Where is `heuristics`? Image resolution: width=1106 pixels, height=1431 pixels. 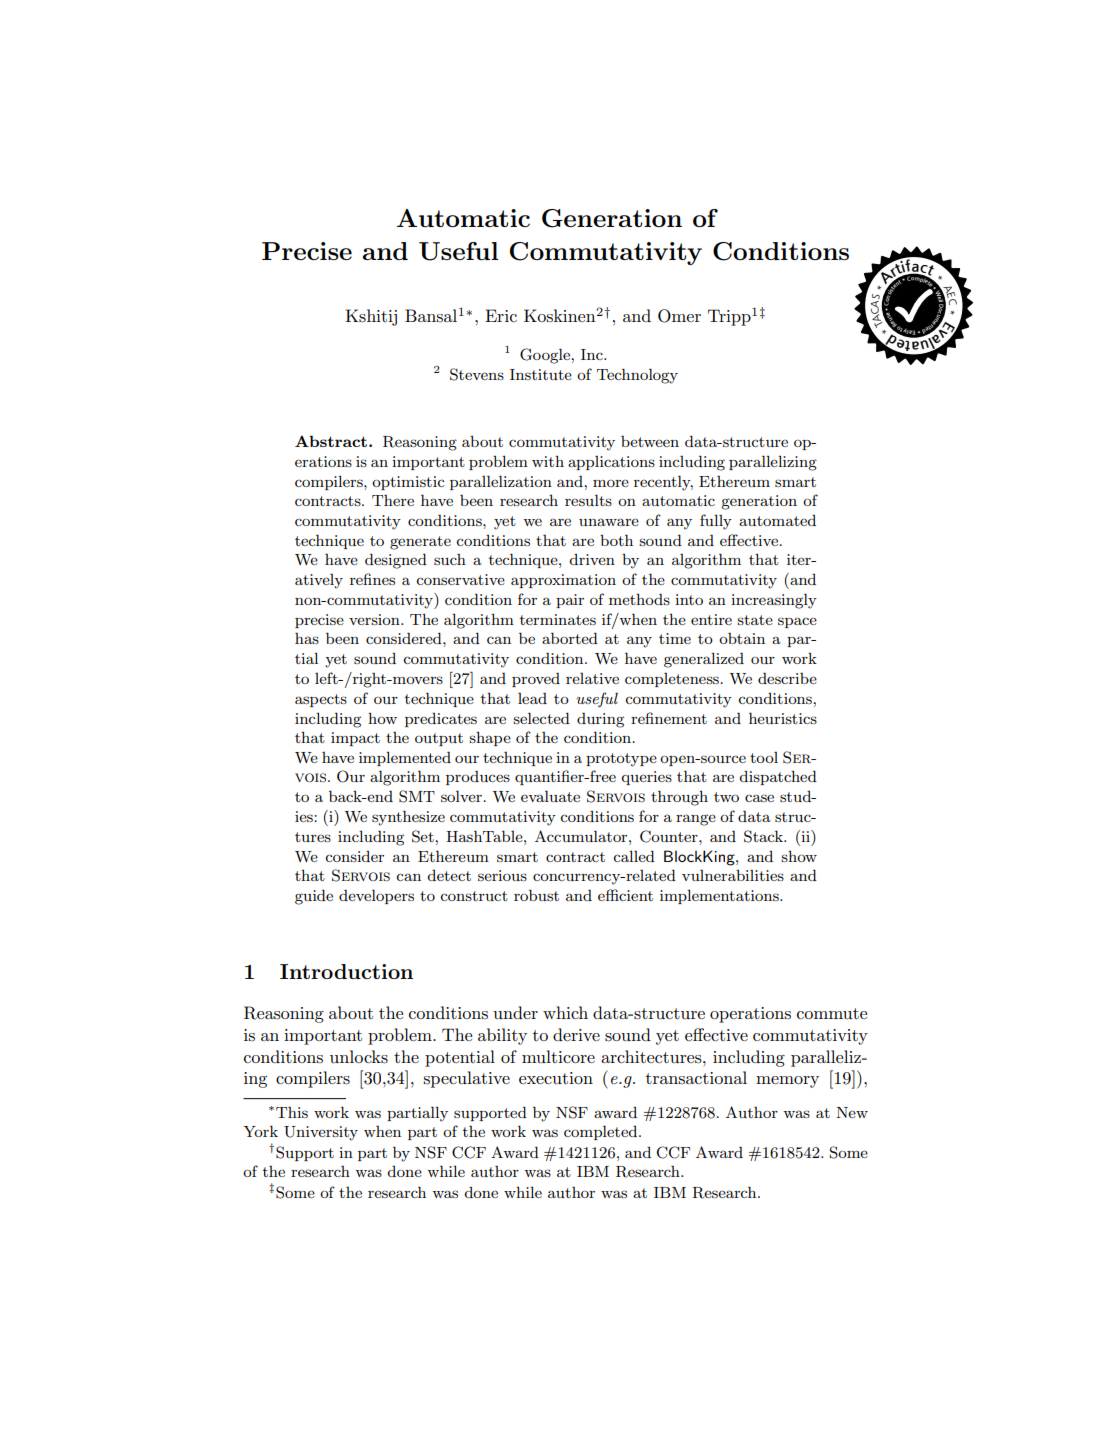 heuristics is located at coordinates (783, 718).
